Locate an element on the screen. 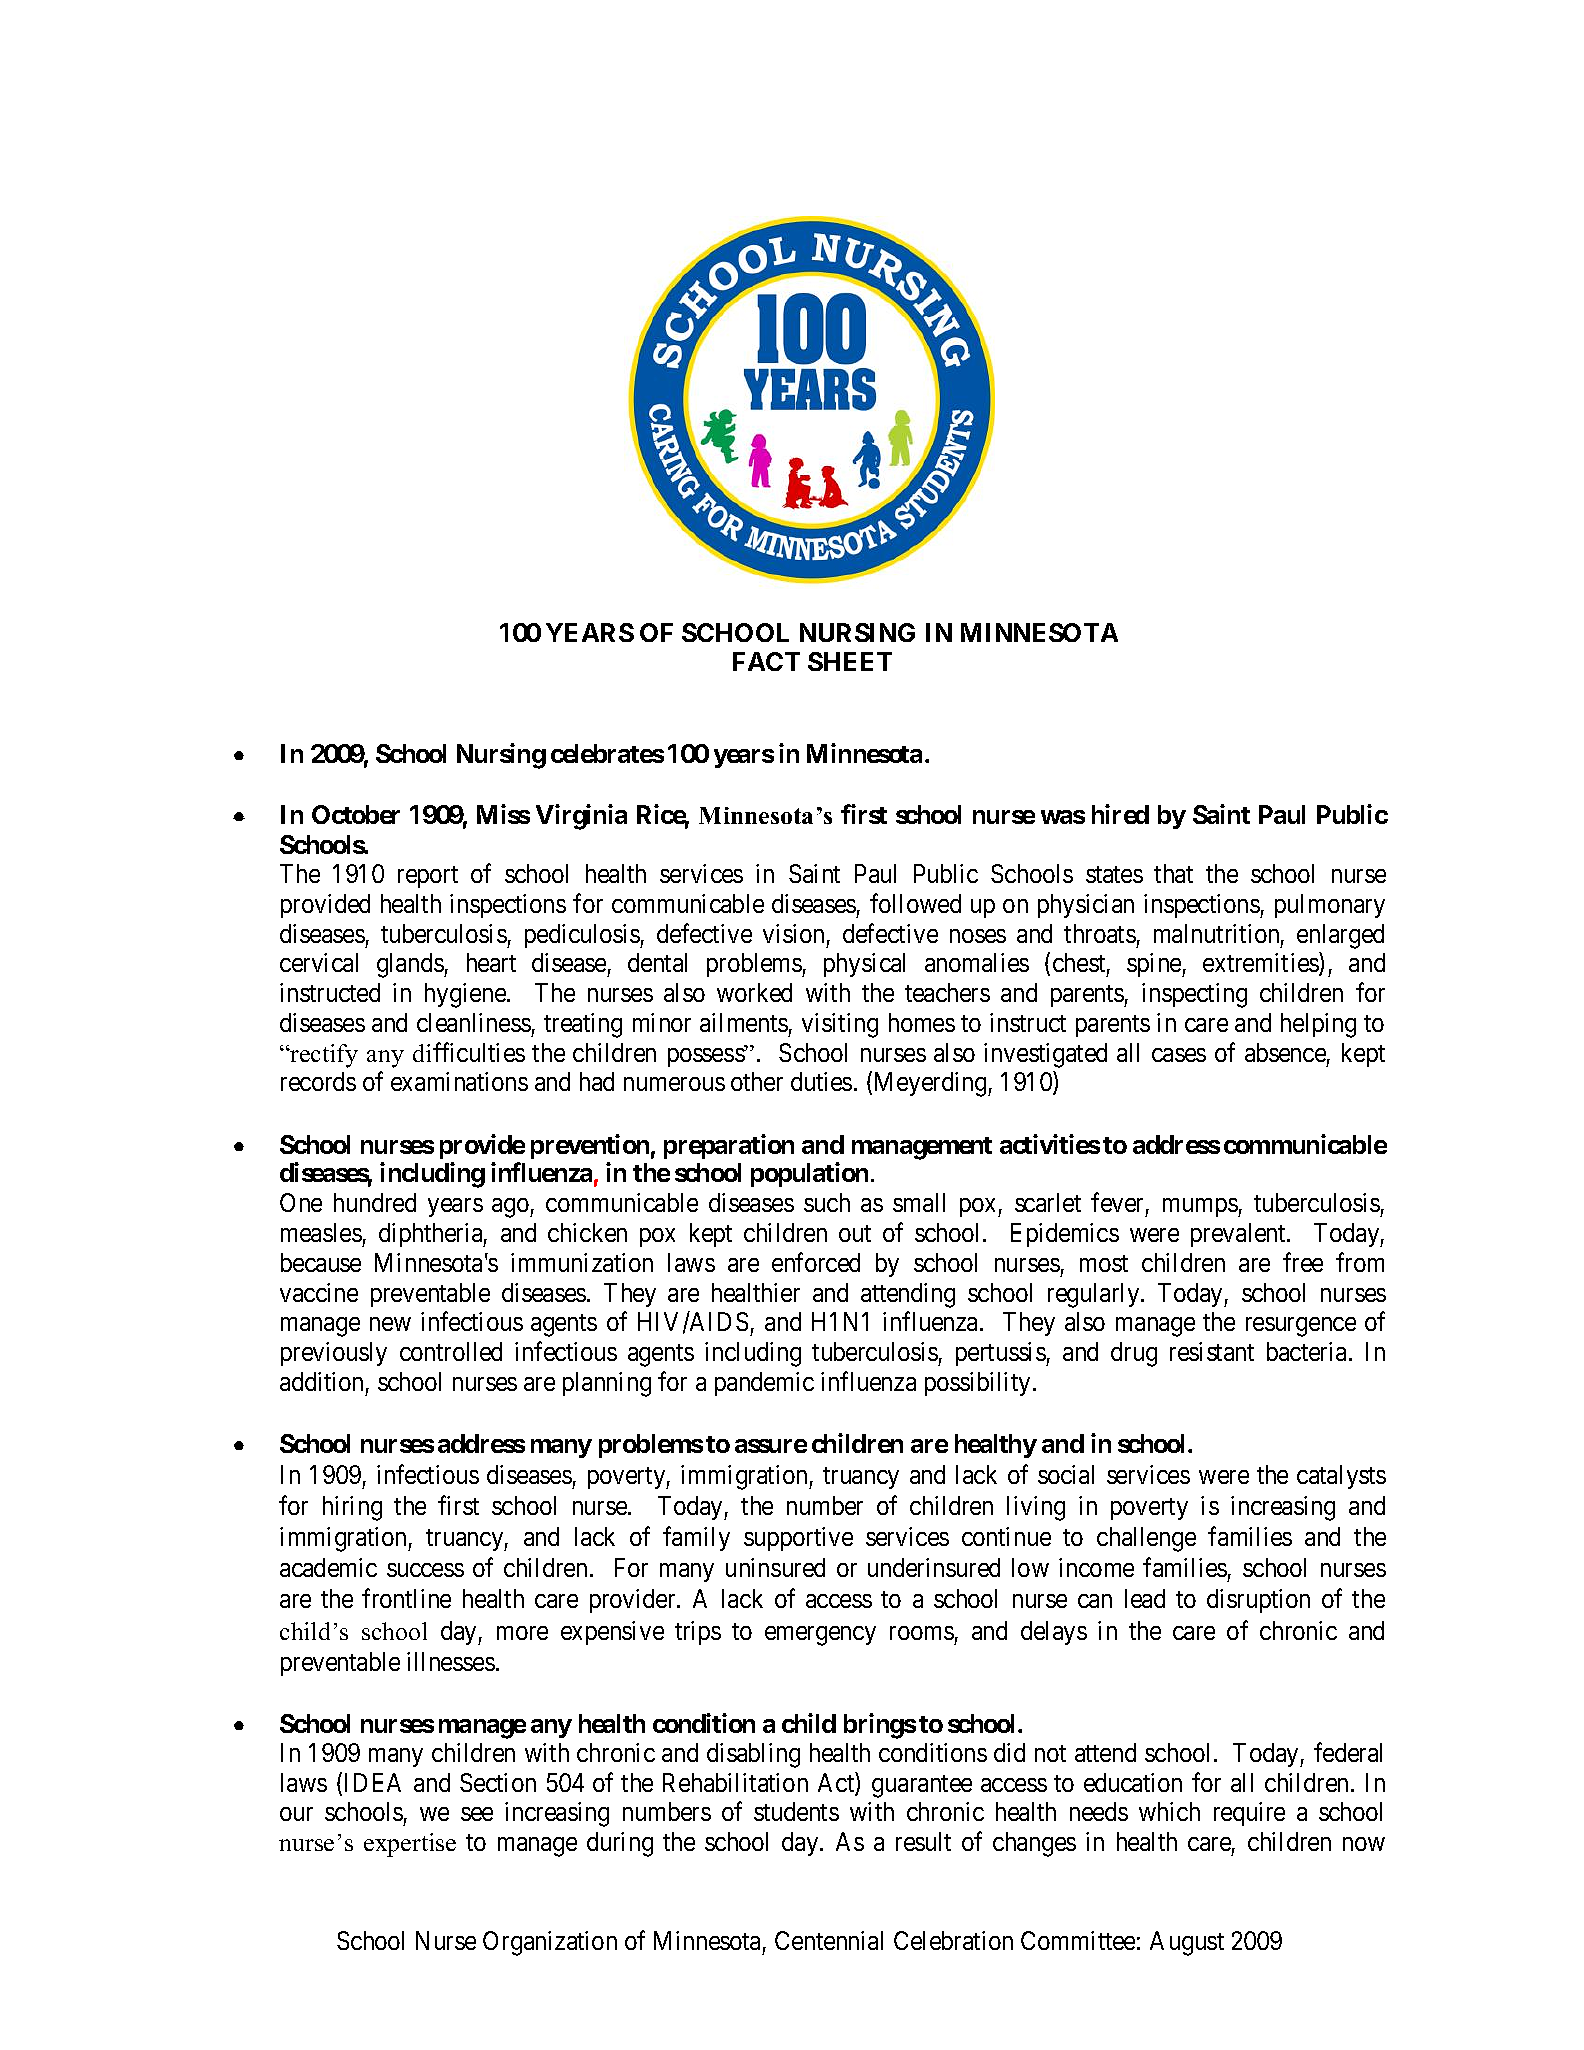 This screenshot has width=1584, height=2050. emergency is located at coordinates (820, 1636).
